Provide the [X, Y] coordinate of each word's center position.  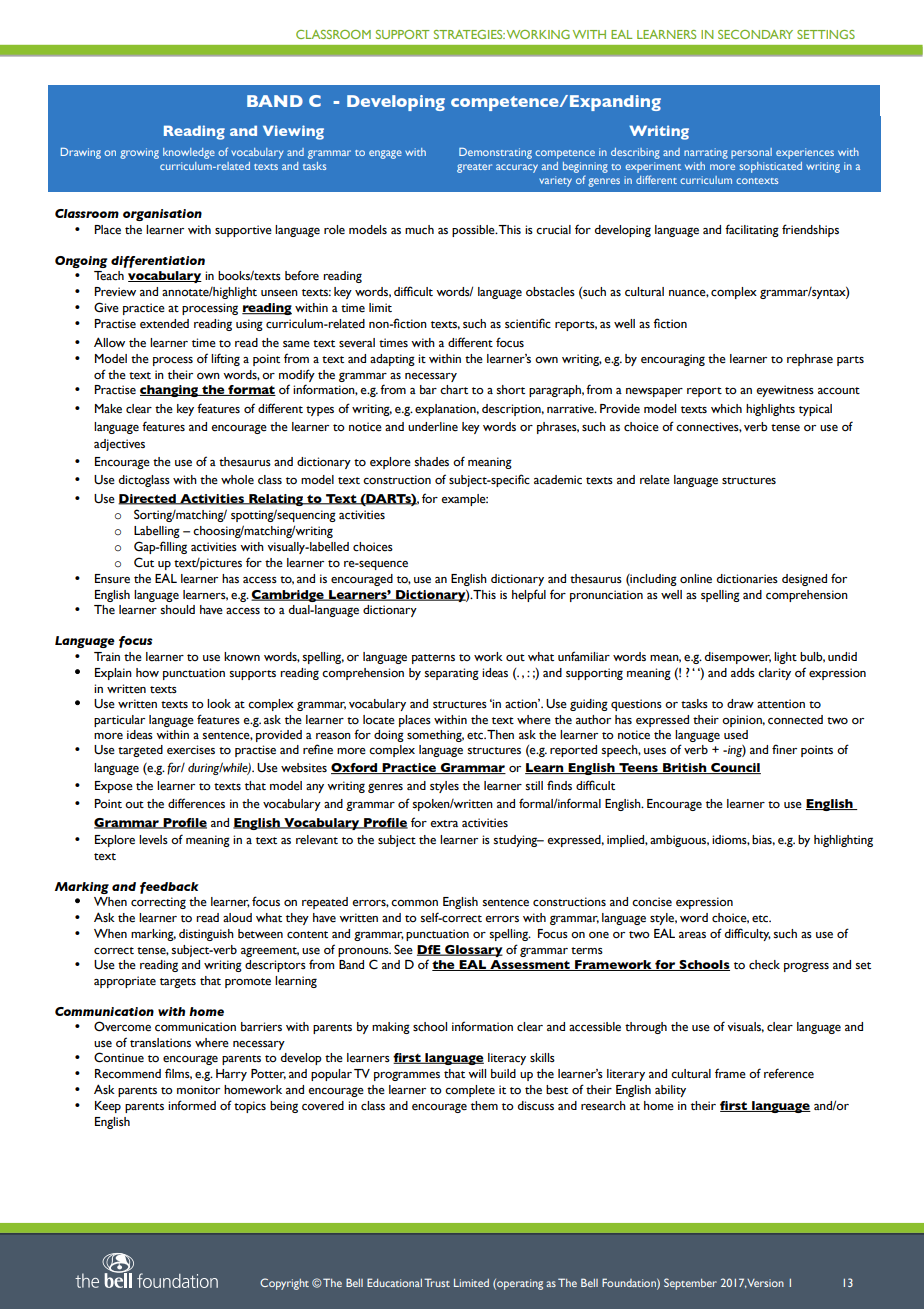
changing [170, 391]
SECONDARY [755, 34]
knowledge [189, 153]
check [764, 965]
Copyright [284, 1284]
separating [452, 674]
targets [178, 983]
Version [765, 1283]
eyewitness [785, 391]
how [147, 673]
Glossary [473, 951]
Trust [437, 1282]
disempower [738, 658]
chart [454, 389]
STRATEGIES [469, 34]
